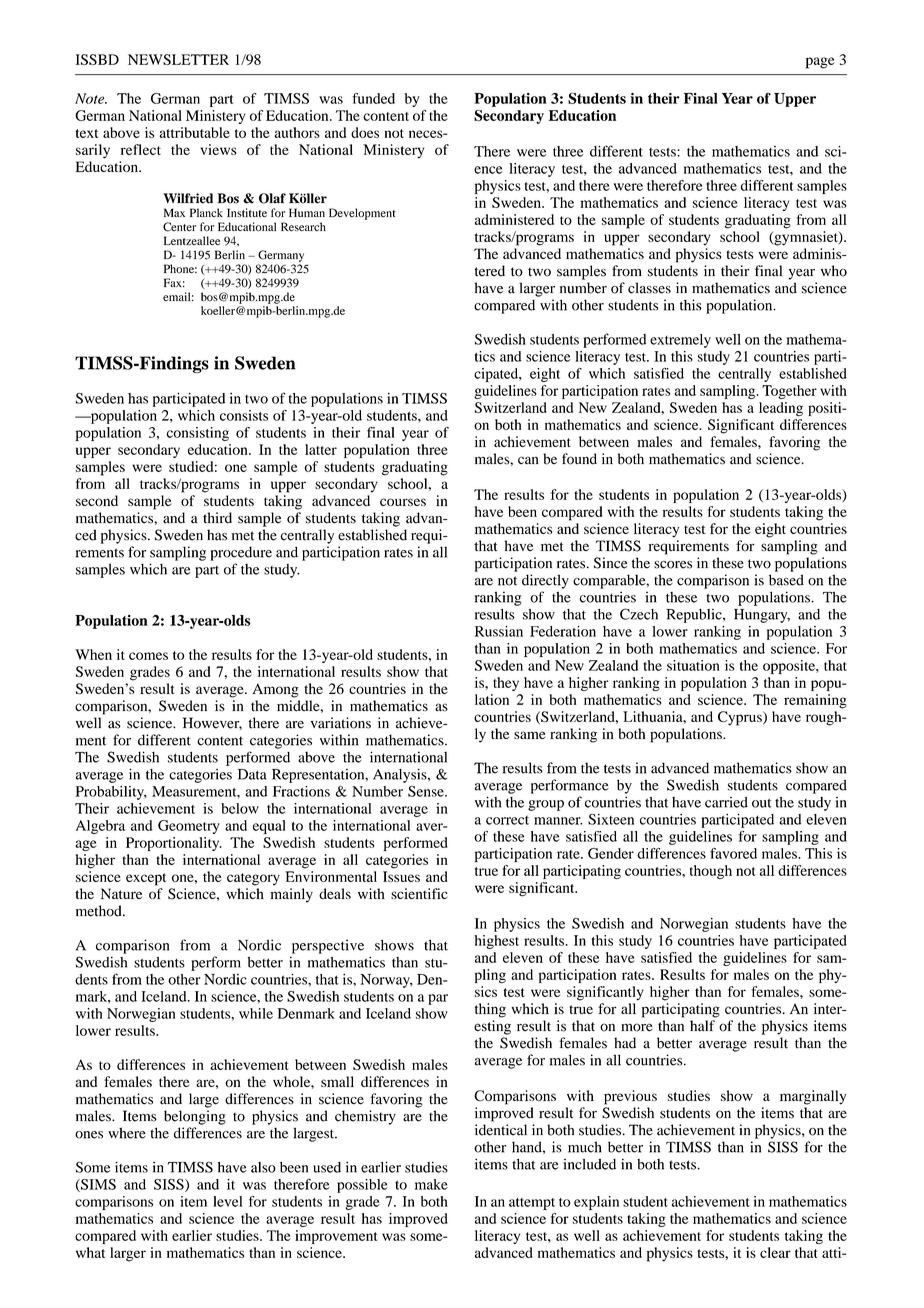 This screenshot has height=1308, width=924. Describe the element at coordinates (820, 63) in the screenshot. I see `page` at that location.
